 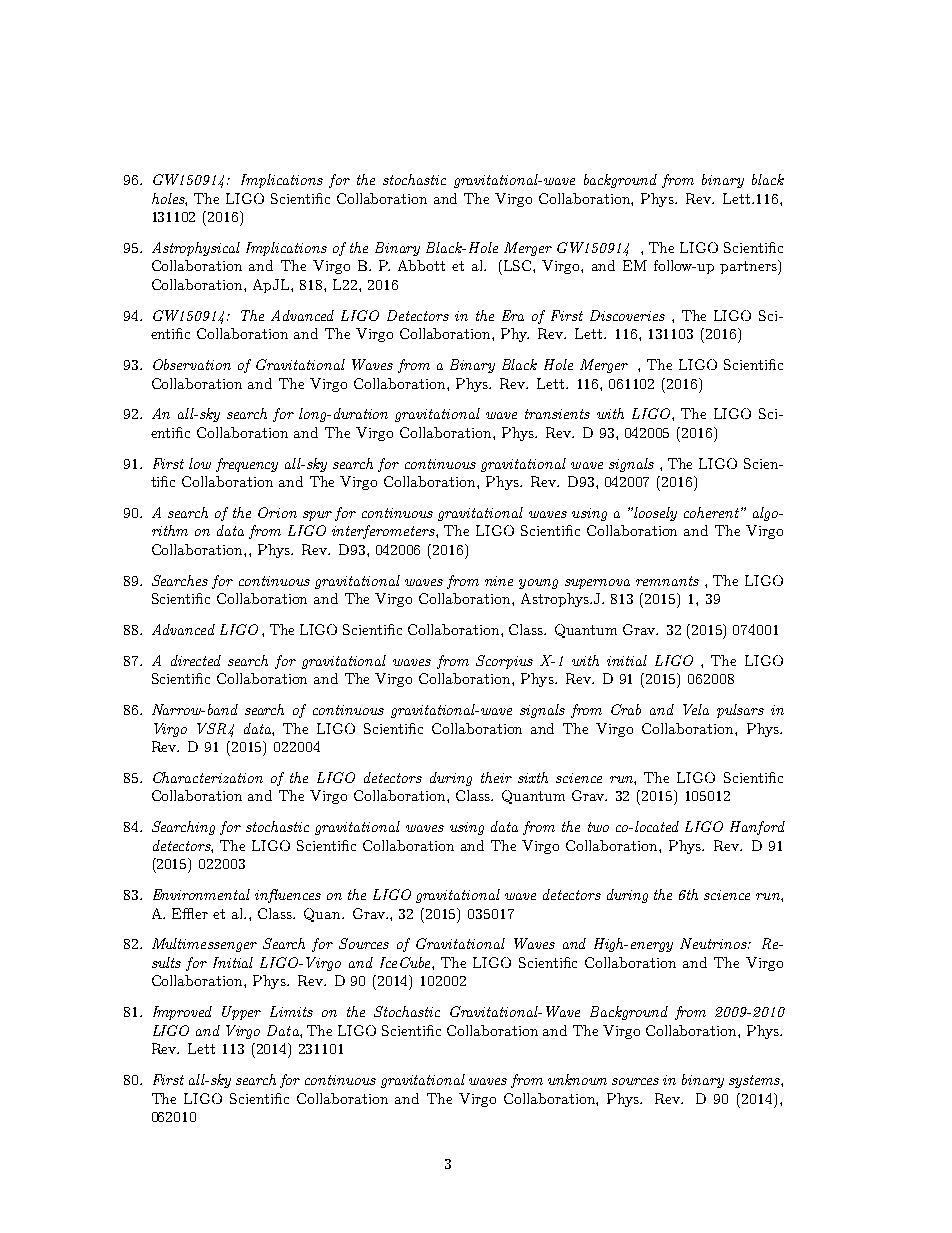 I want to click on their, so click(x=496, y=777).
